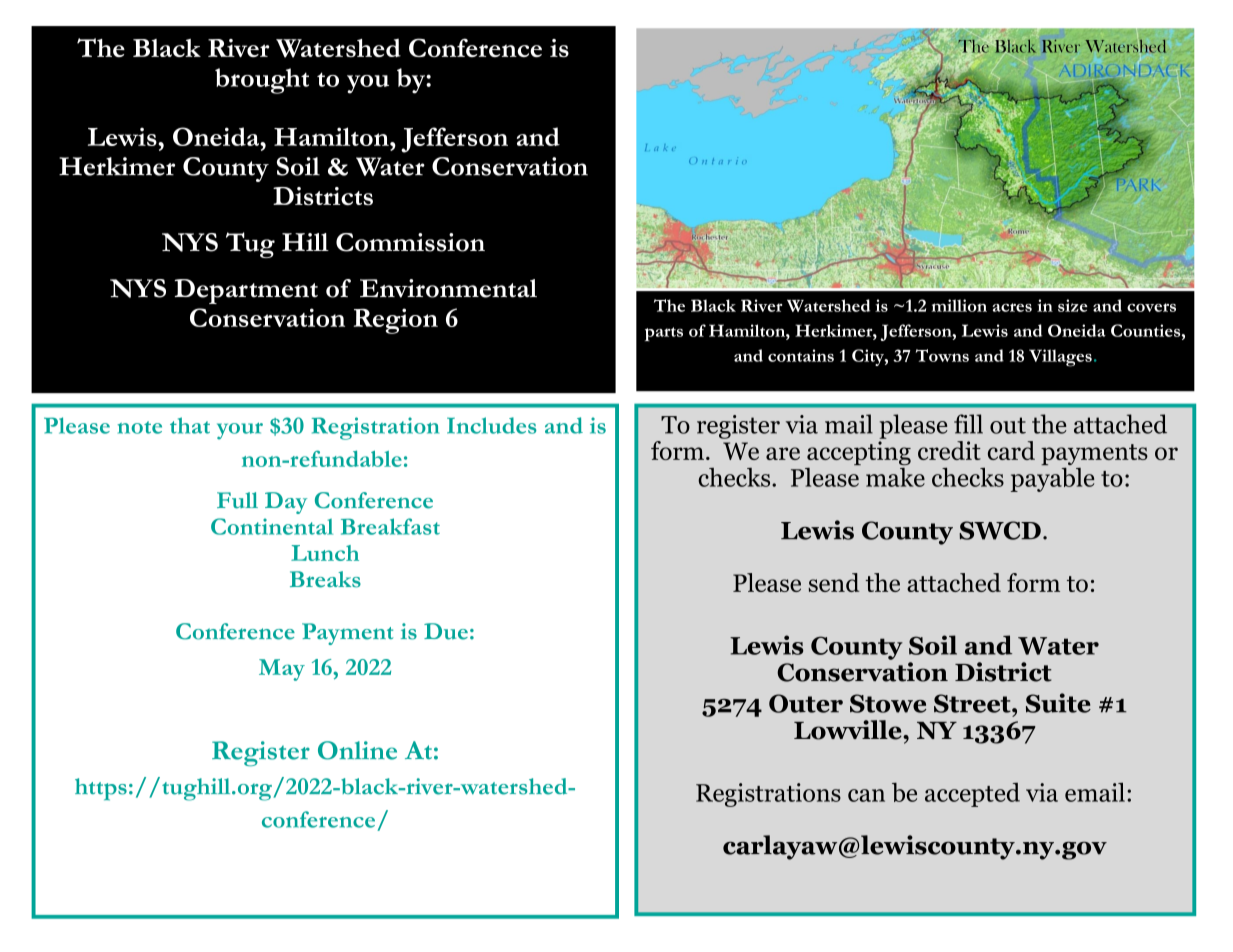  Describe the element at coordinates (357, 750) in the image. I see `Online` at that location.
